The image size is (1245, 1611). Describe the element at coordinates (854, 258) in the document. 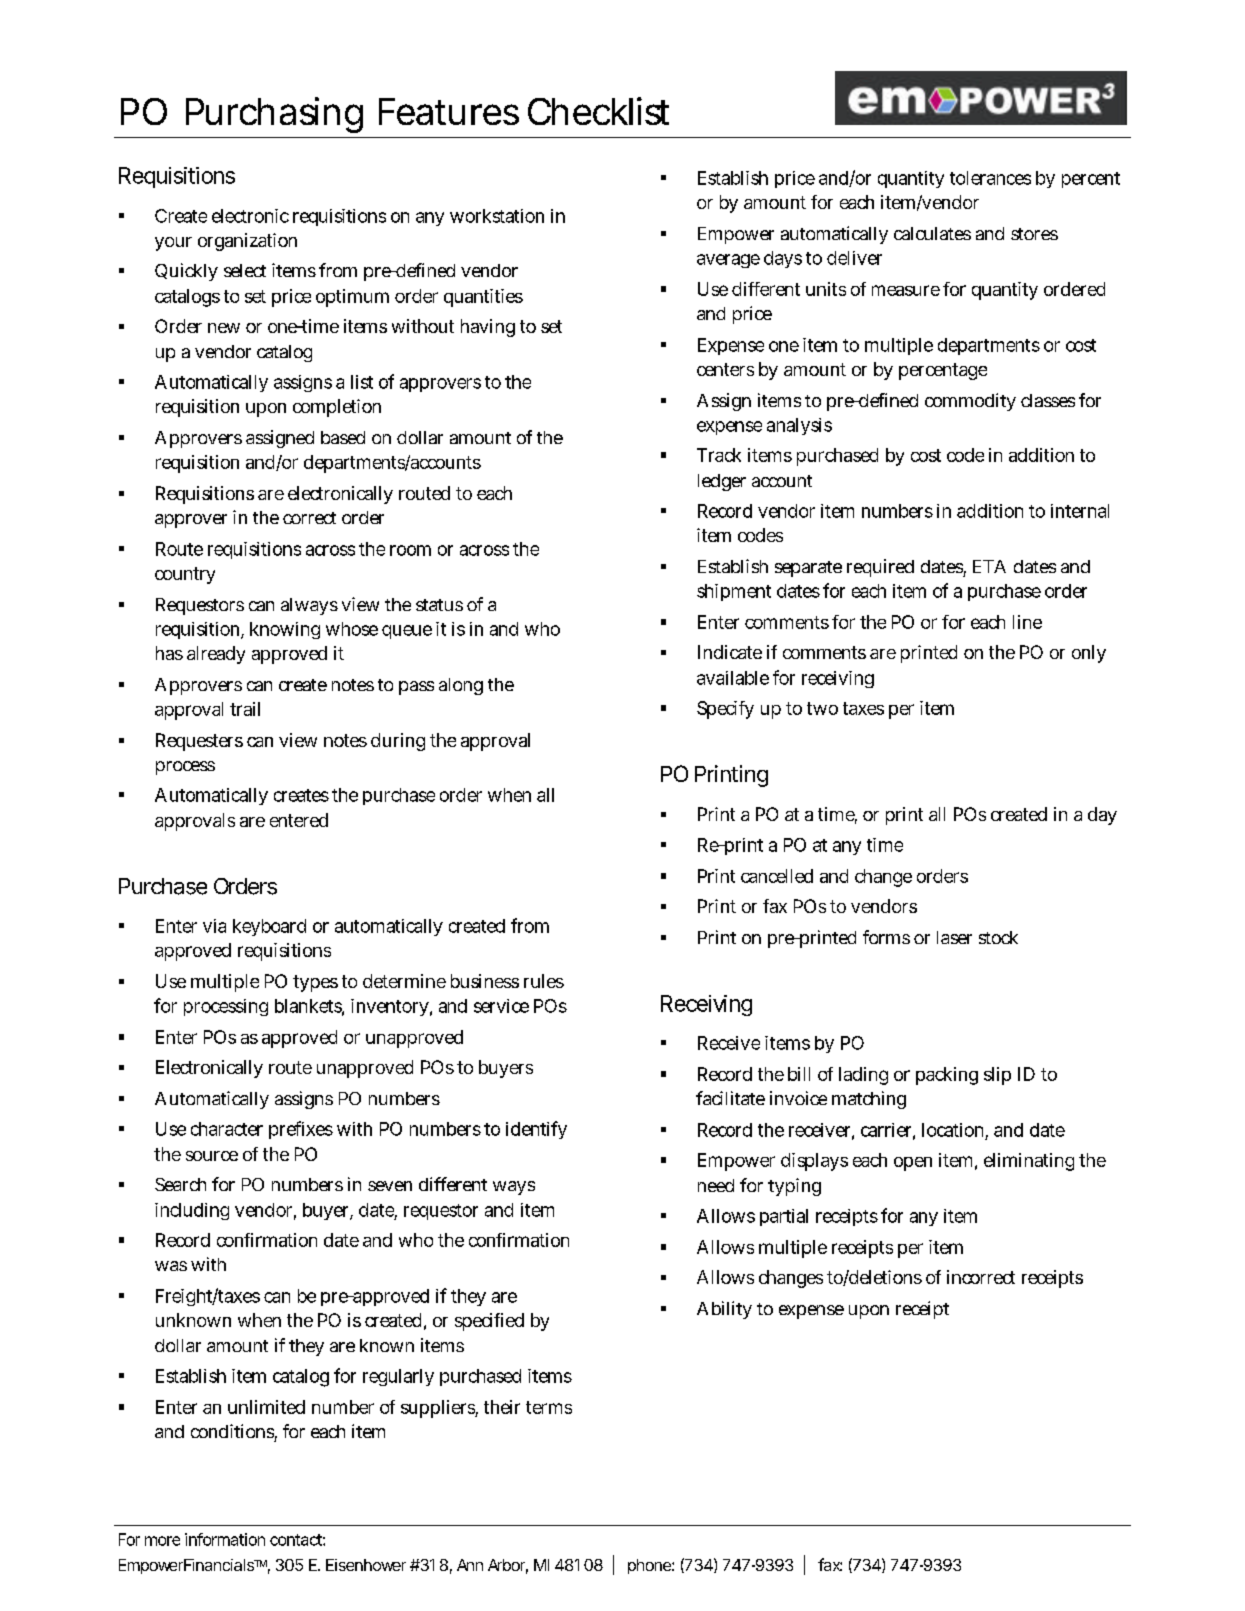

I see `deliver` at that location.
